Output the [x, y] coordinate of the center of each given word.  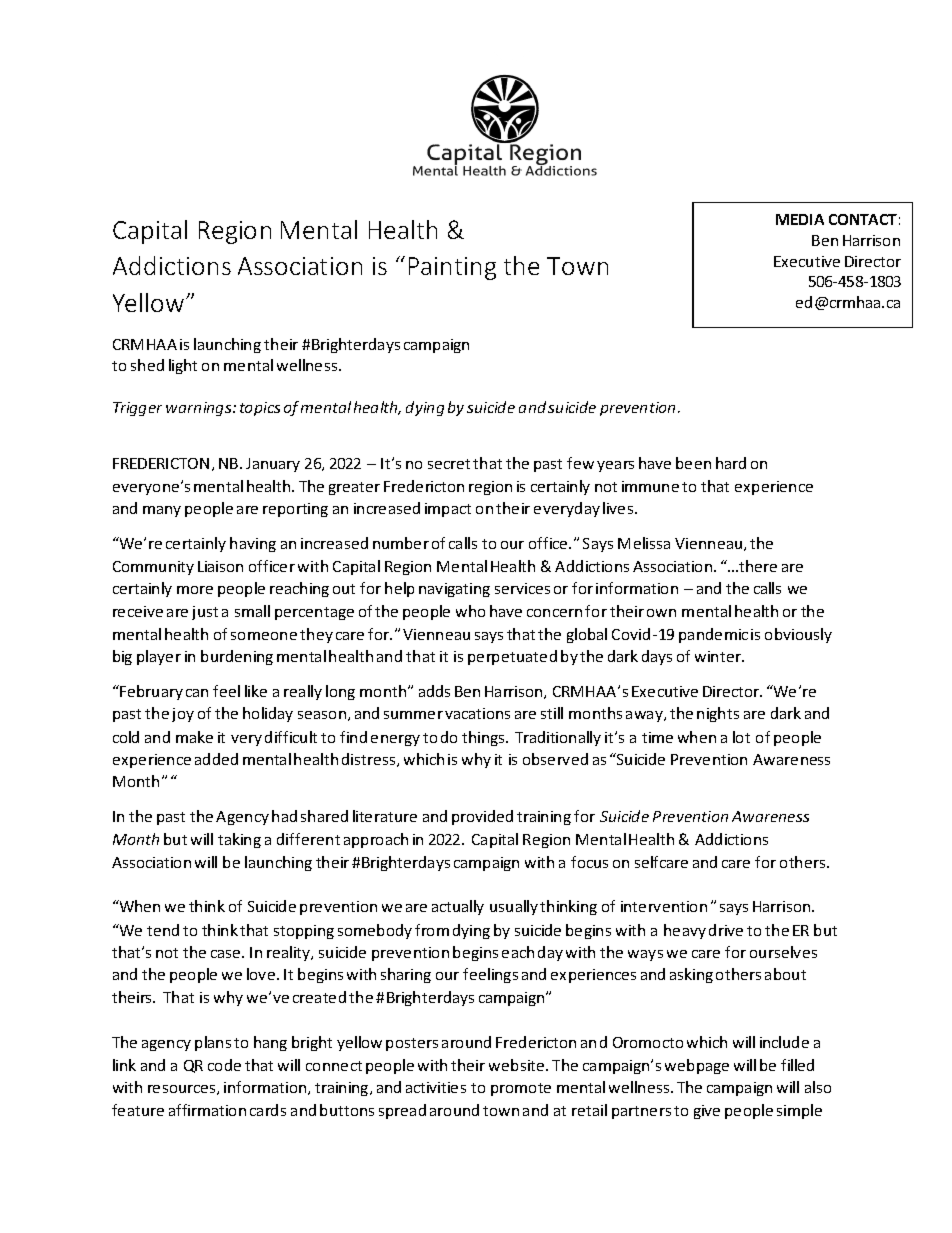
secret [449, 464]
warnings [200, 409]
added [216, 759]
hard [731, 463]
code [224, 1065]
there [757, 566]
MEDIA [800, 219]
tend [163, 930]
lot [741, 737]
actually [458, 907]
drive [726, 930]
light [183, 366]
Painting [452, 268]
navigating [454, 590]
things [485, 738]
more [195, 590]
